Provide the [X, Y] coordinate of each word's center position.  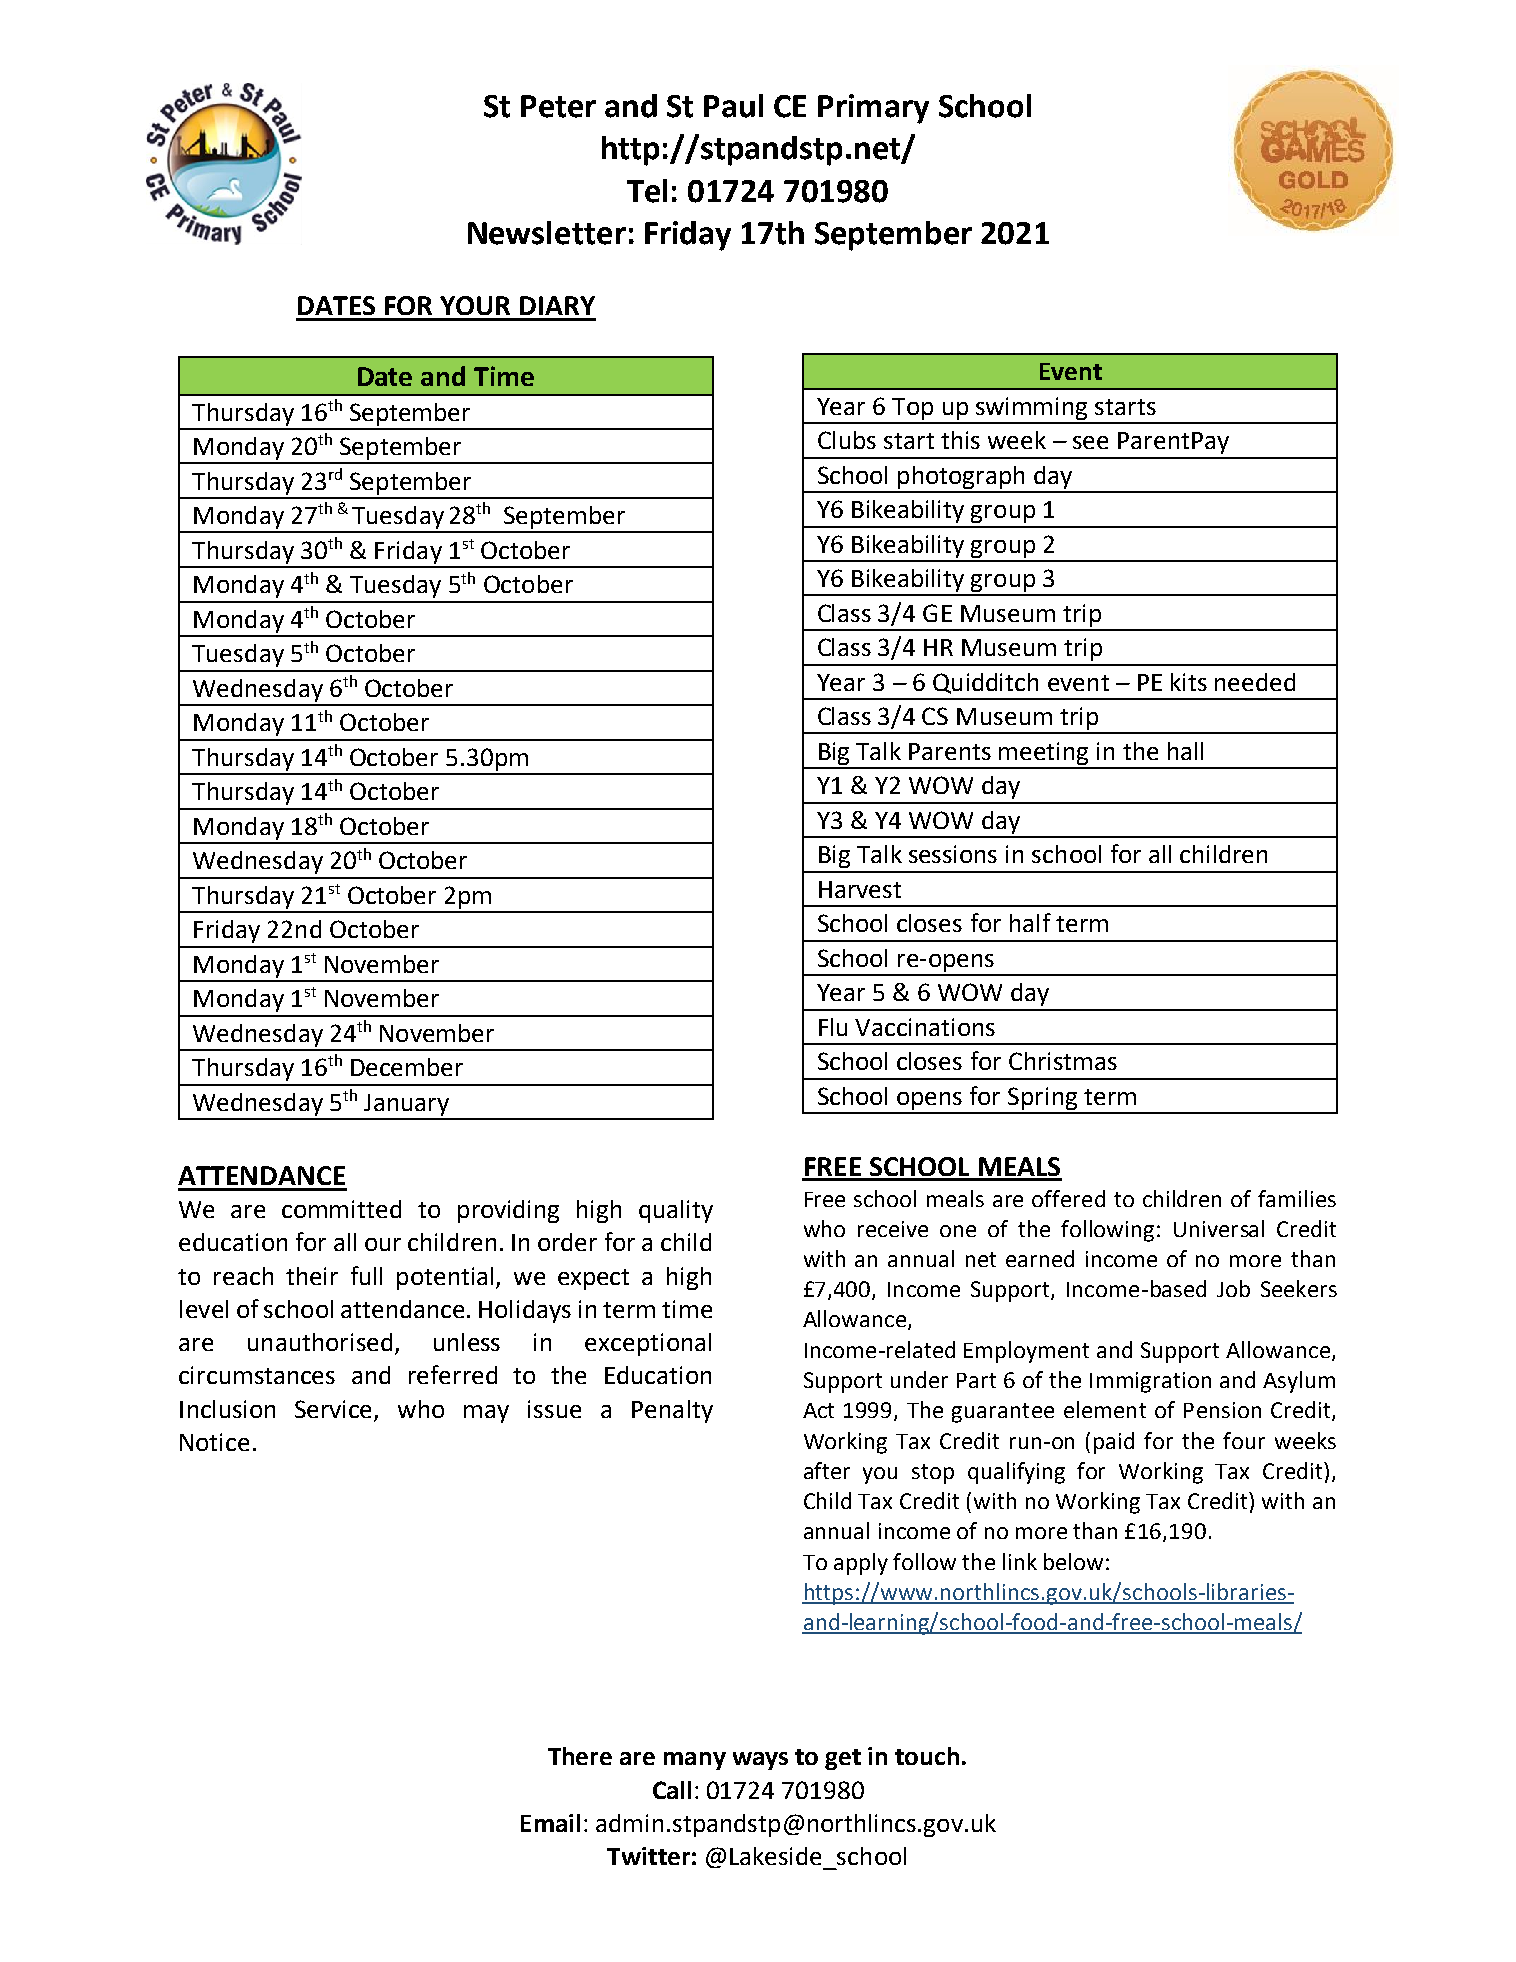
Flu [833, 1027]
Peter [558, 106]
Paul [733, 106]
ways [760, 1761]
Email [550, 1823]
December [407, 1067]
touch [927, 1756]
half [1030, 922]
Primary [873, 109]
